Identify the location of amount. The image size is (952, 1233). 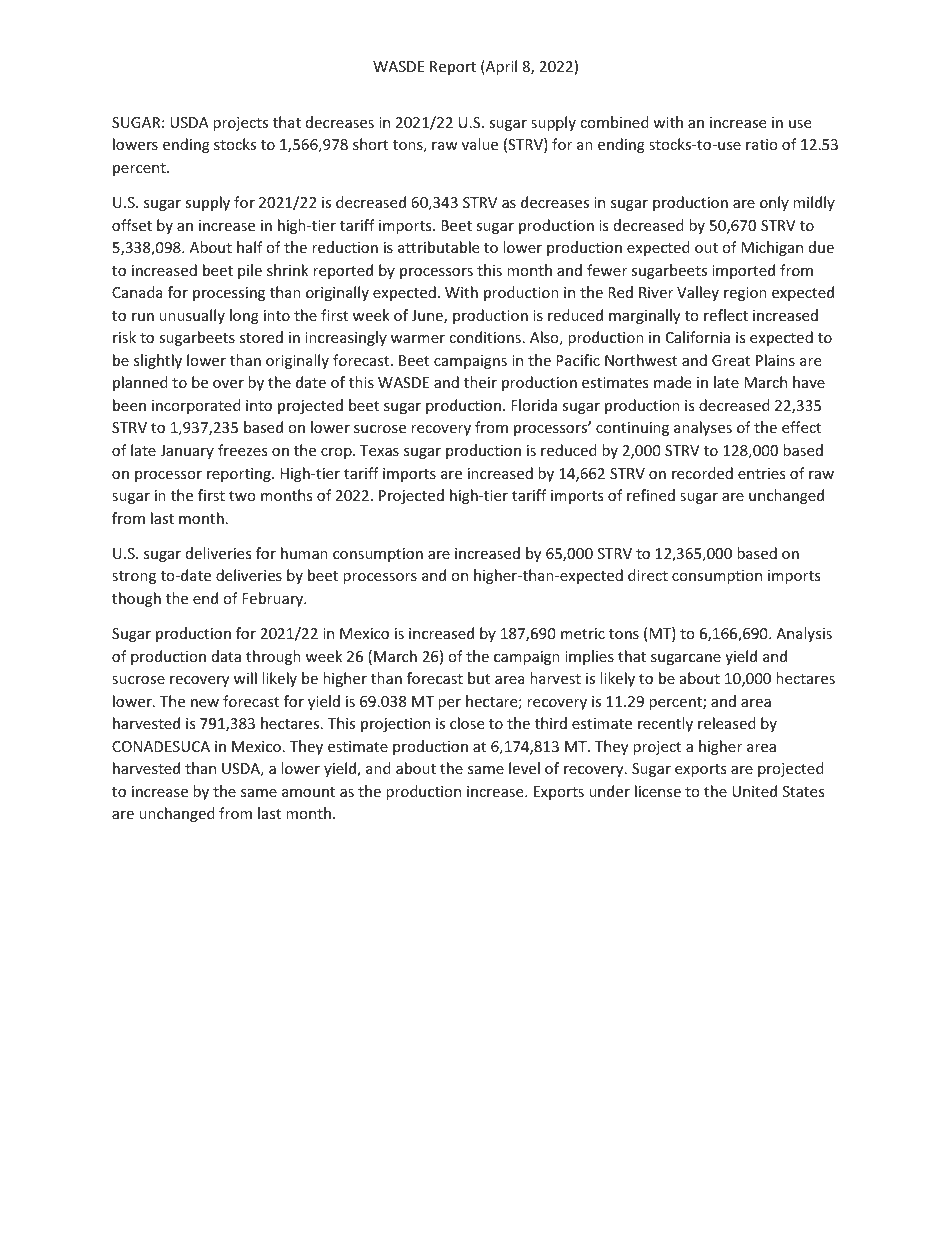
(308, 792).
